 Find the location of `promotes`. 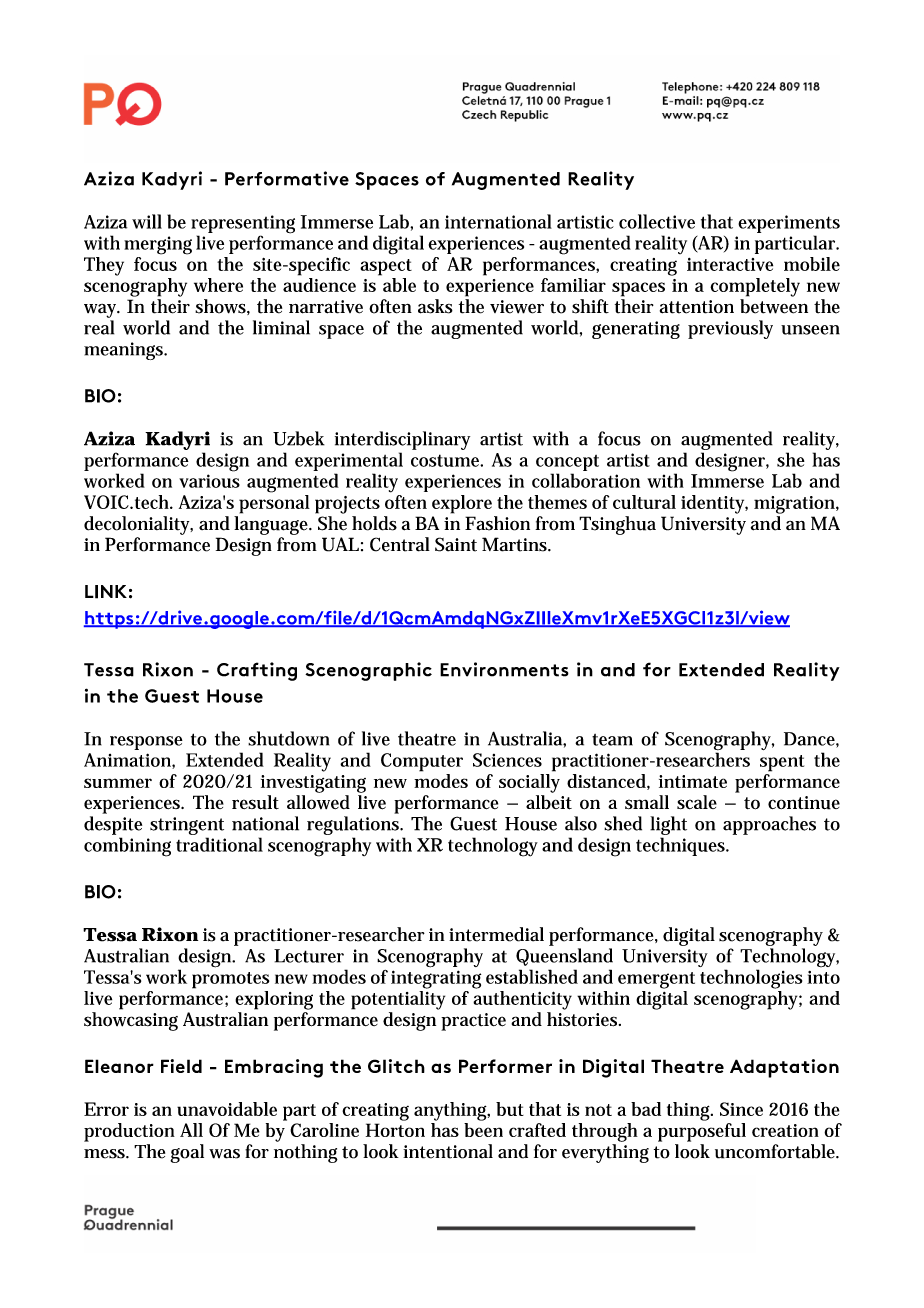

promotes is located at coordinates (230, 980).
